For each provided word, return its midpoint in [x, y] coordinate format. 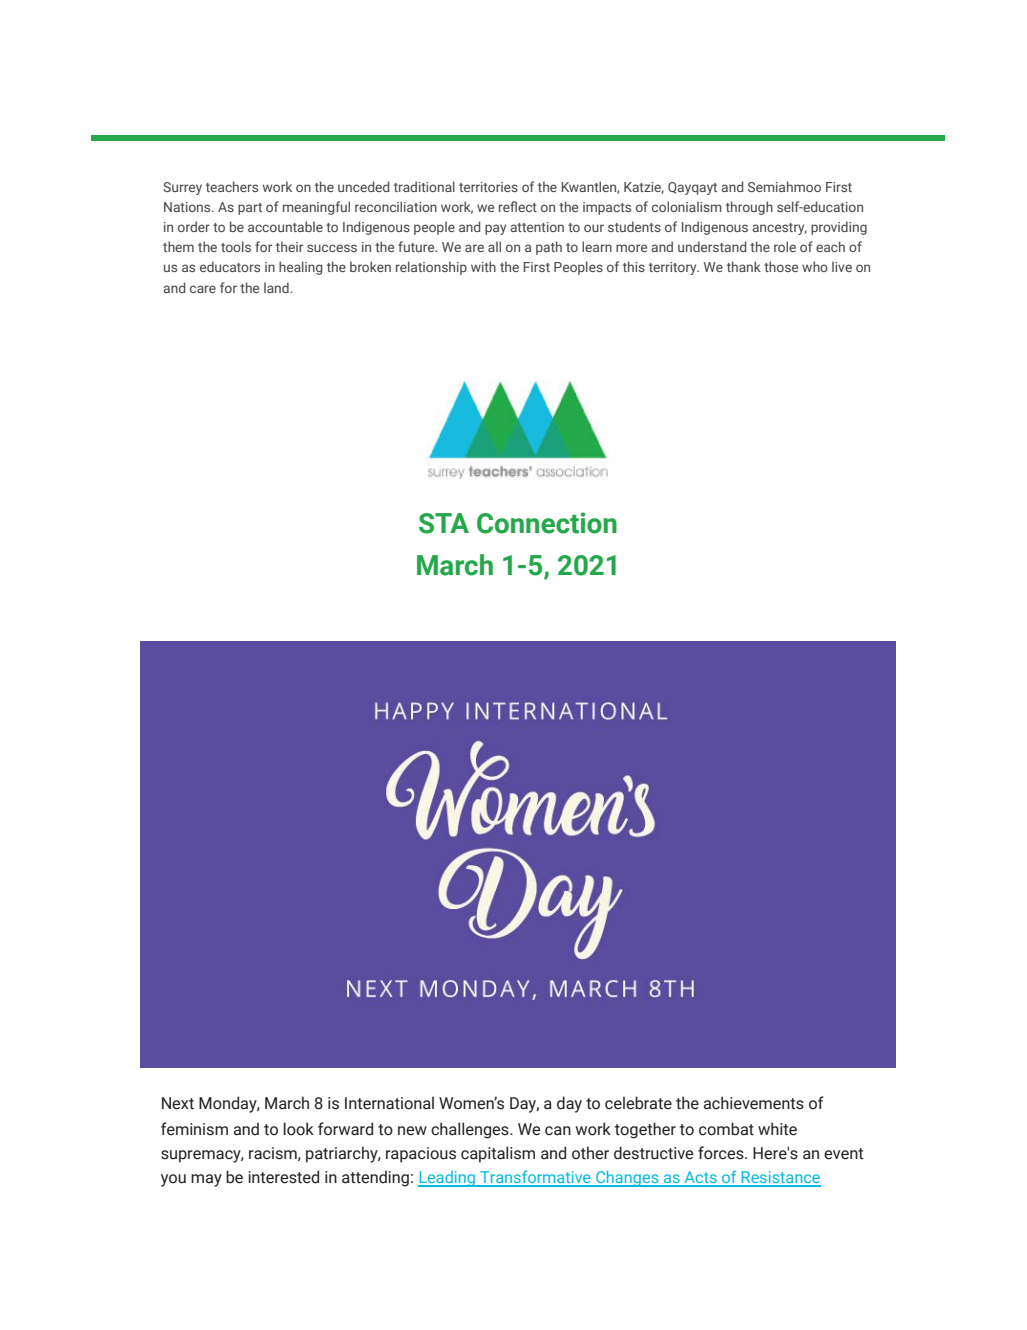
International [389, 1103]
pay [495, 229]
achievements [754, 1103]
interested [284, 1177]
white [777, 1129]
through [749, 208]
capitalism [498, 1154]
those [781, 266]
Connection [547, 523]
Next [178, 1103]
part [250, 209]
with [483, 266]
